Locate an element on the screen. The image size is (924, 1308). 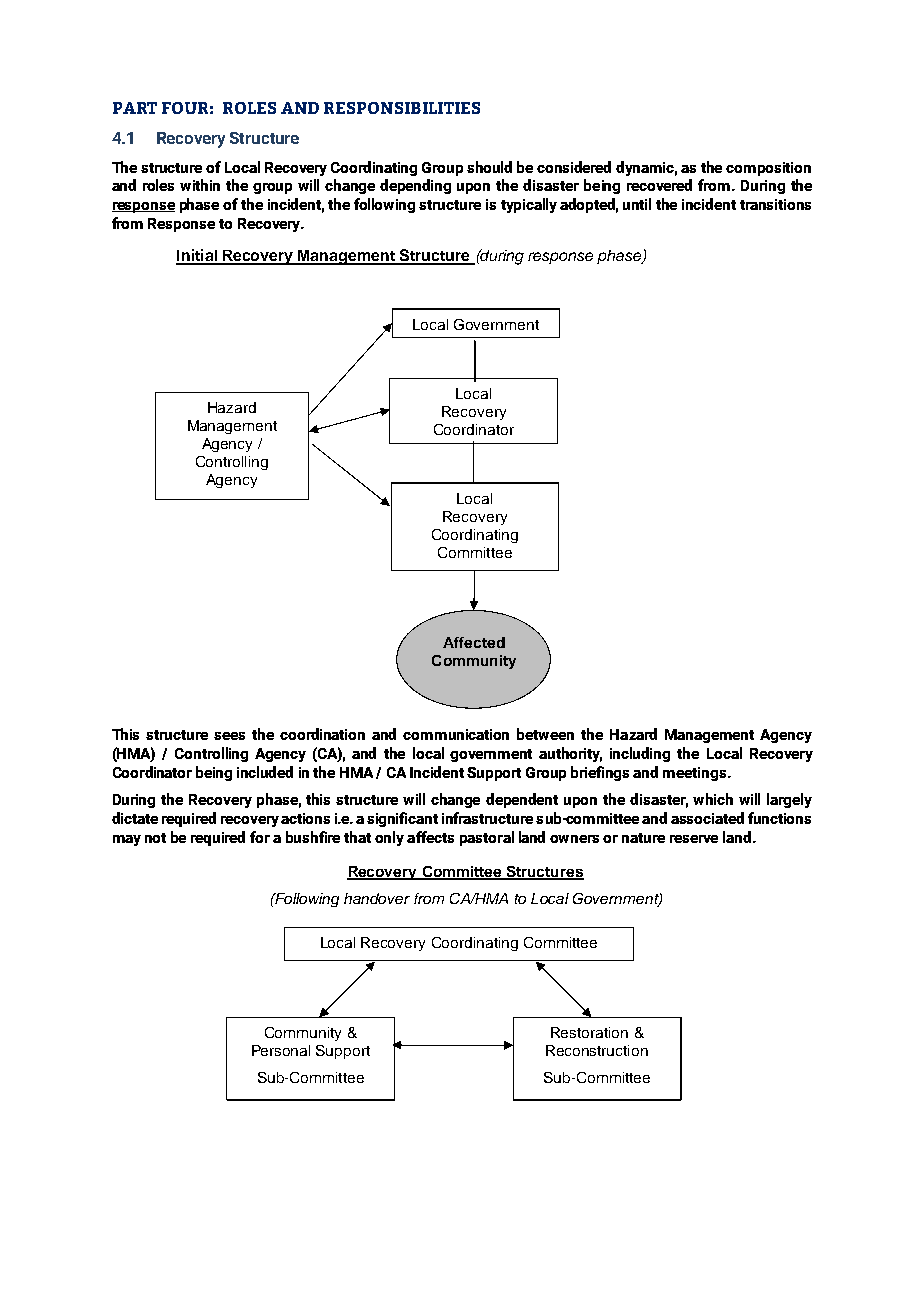
Reconstruction is located at coordinates (597, 1050).
